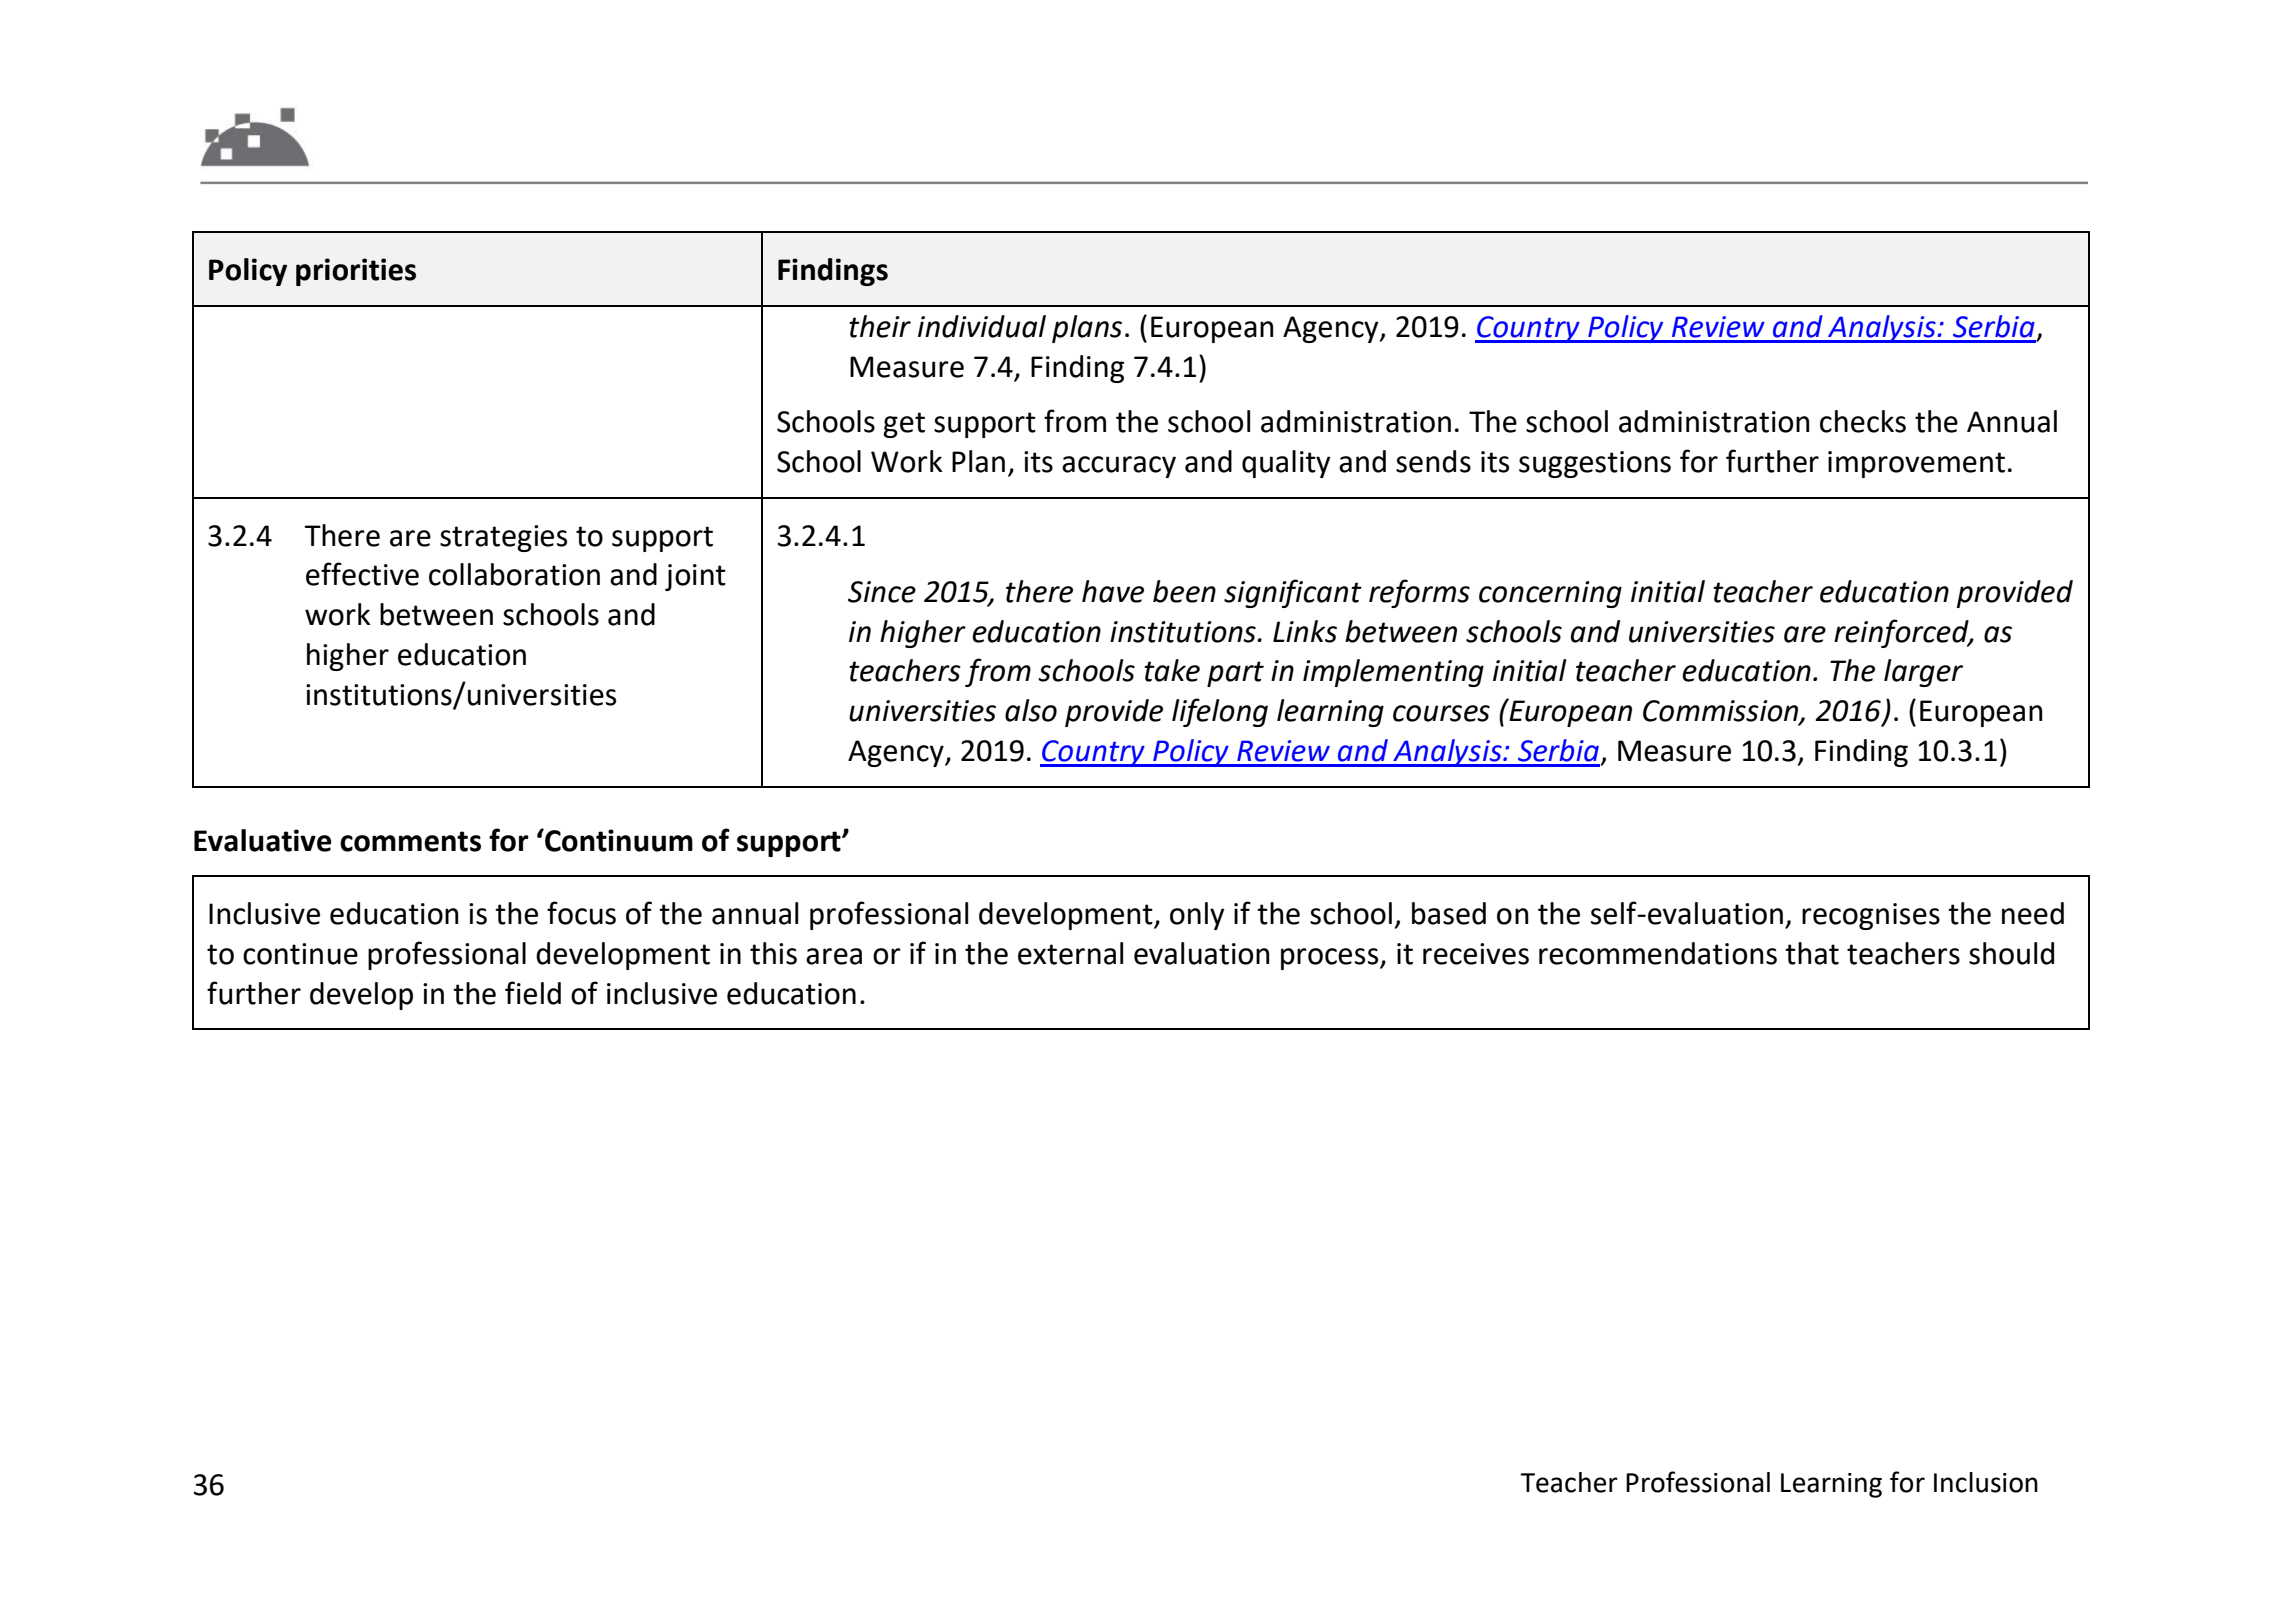  What do you see at coordinates (1070, 953) in the page?
I see `external` at bounding box center [1070, 953].
